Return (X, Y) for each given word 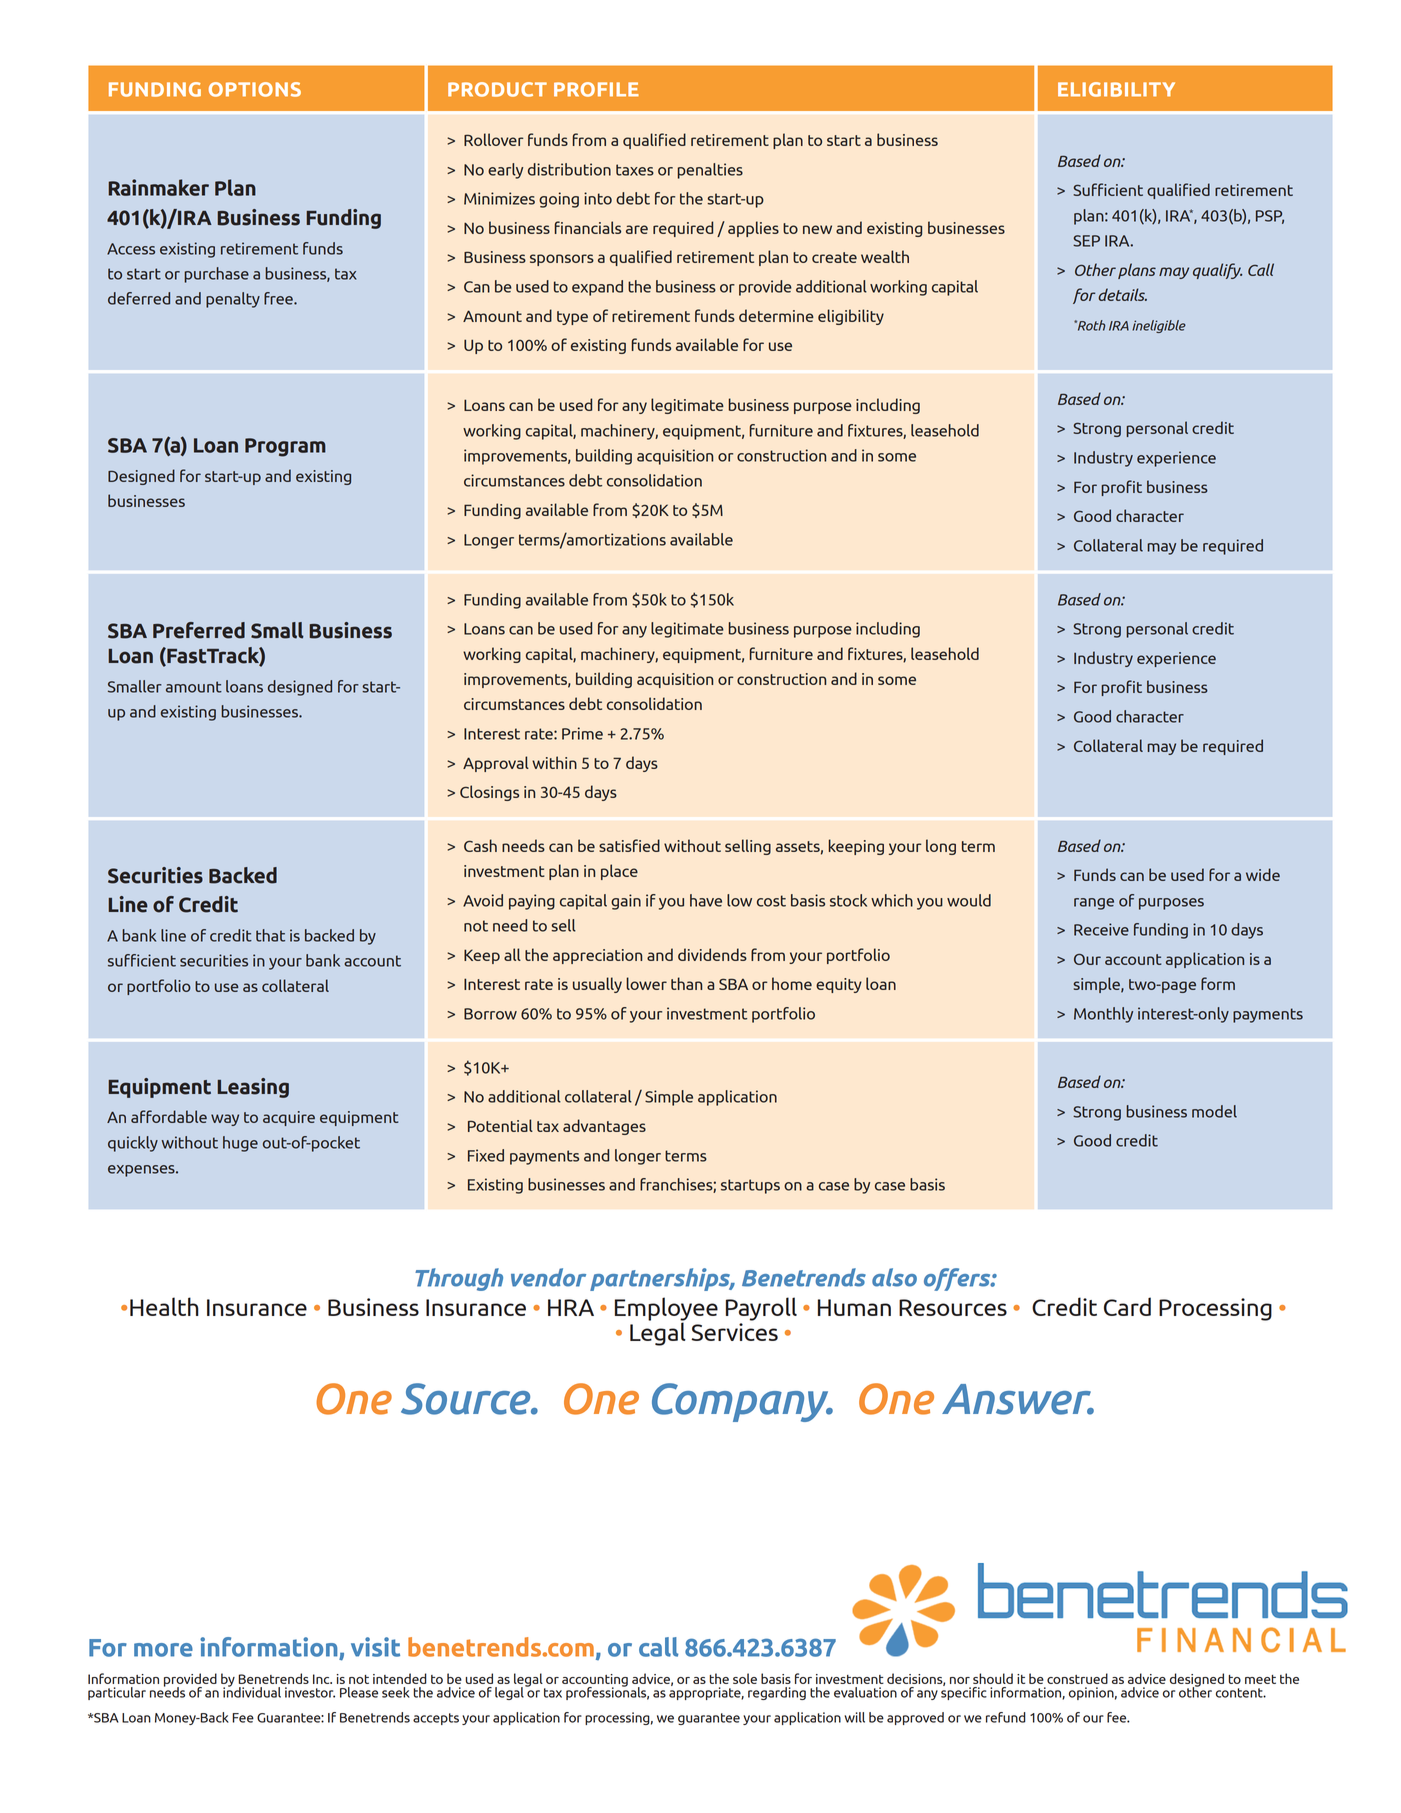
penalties (710, 171)
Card (1127, 1306)
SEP (1086, 241)
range (1094, 904)
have (706, 900)
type (572, 318)
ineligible (1159, 326)
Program (285, 447)
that (270, 935)
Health (164, 1306)
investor (310, 1692)
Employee (666, 1310)
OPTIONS (255, 89)
